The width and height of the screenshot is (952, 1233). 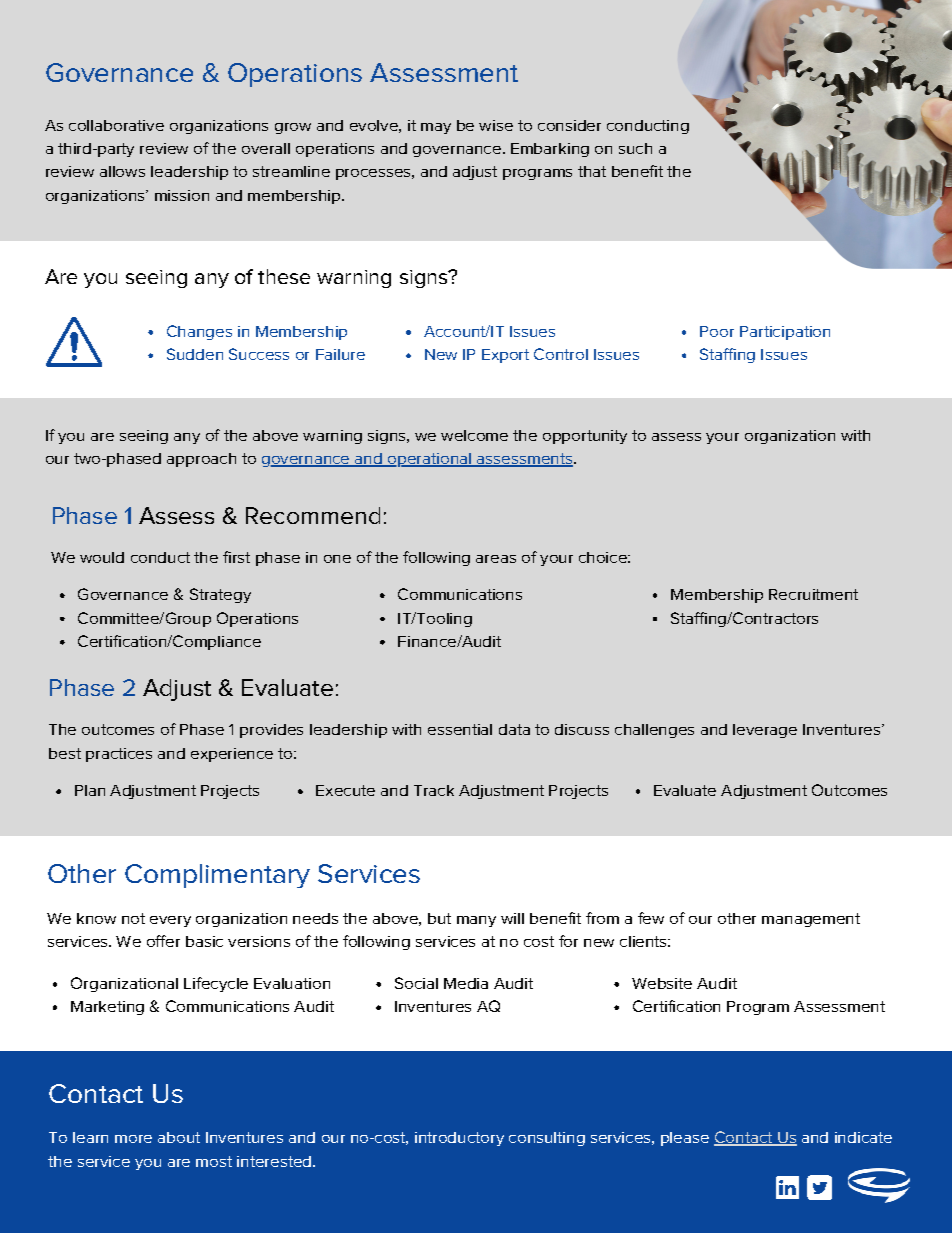 I want to click on leverage, so click(x=765, y=731).
